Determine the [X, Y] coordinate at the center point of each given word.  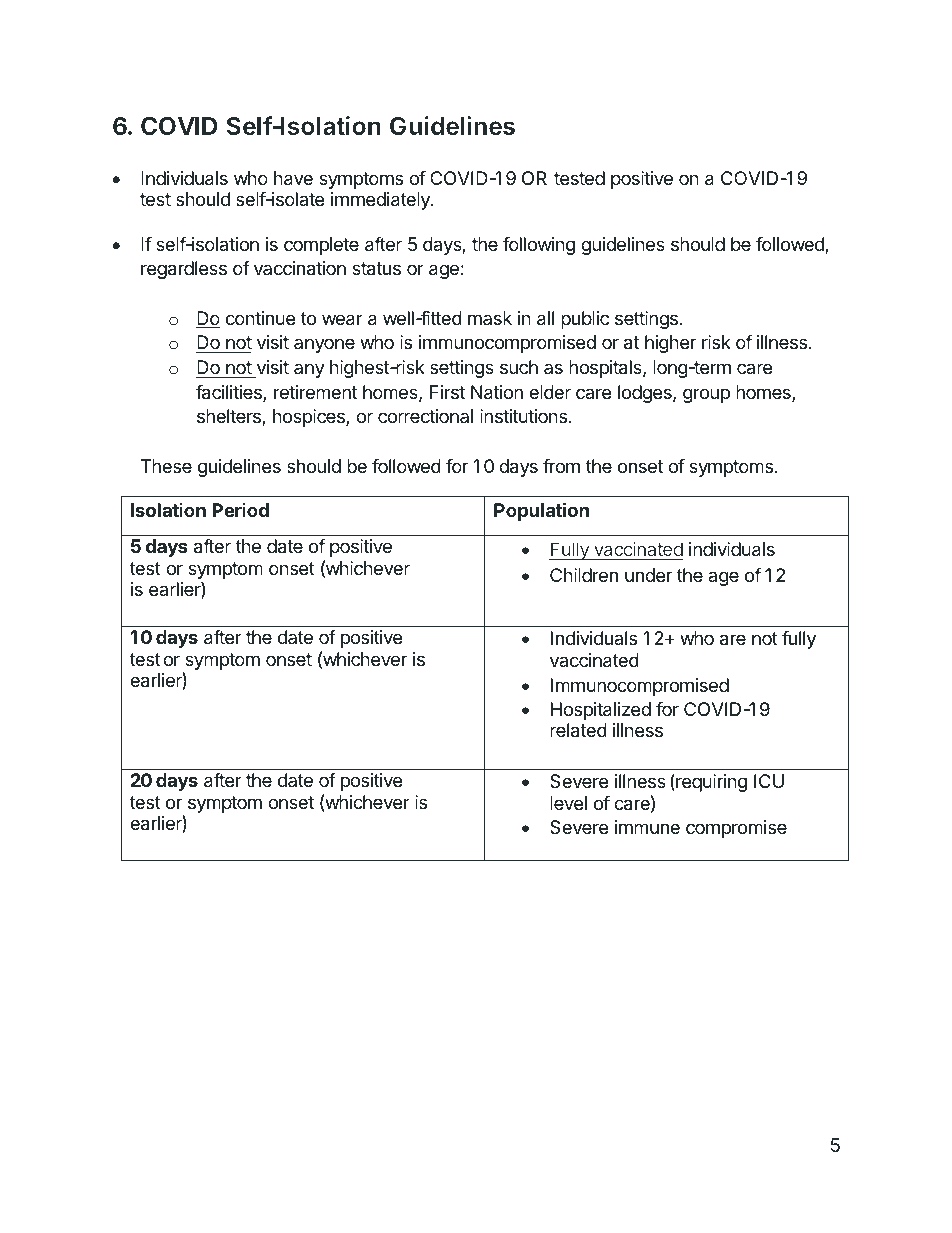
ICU [769, 781]
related [578, 730]
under [648, 575]
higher [670, 344]
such [519, 367]
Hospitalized [601, 711]
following [539, 246]
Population [541, 511]
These [166, 466]
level [568, 803]
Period [240, 510]
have [293, 178]
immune [647, 827]
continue [260, 318]
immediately [381, 201]
